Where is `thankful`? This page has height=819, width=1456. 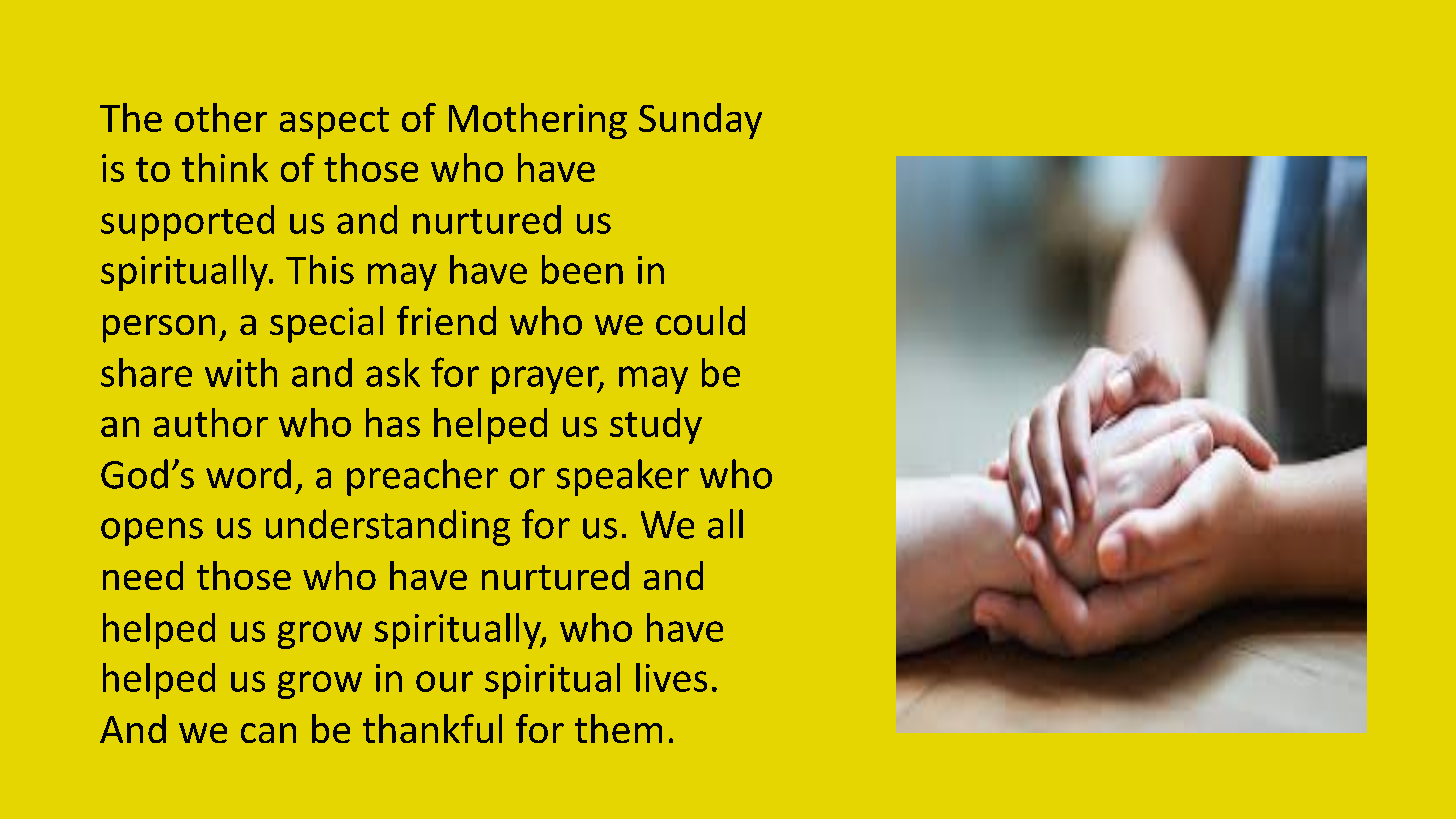
thankful is located at coordinates (432, 728).
